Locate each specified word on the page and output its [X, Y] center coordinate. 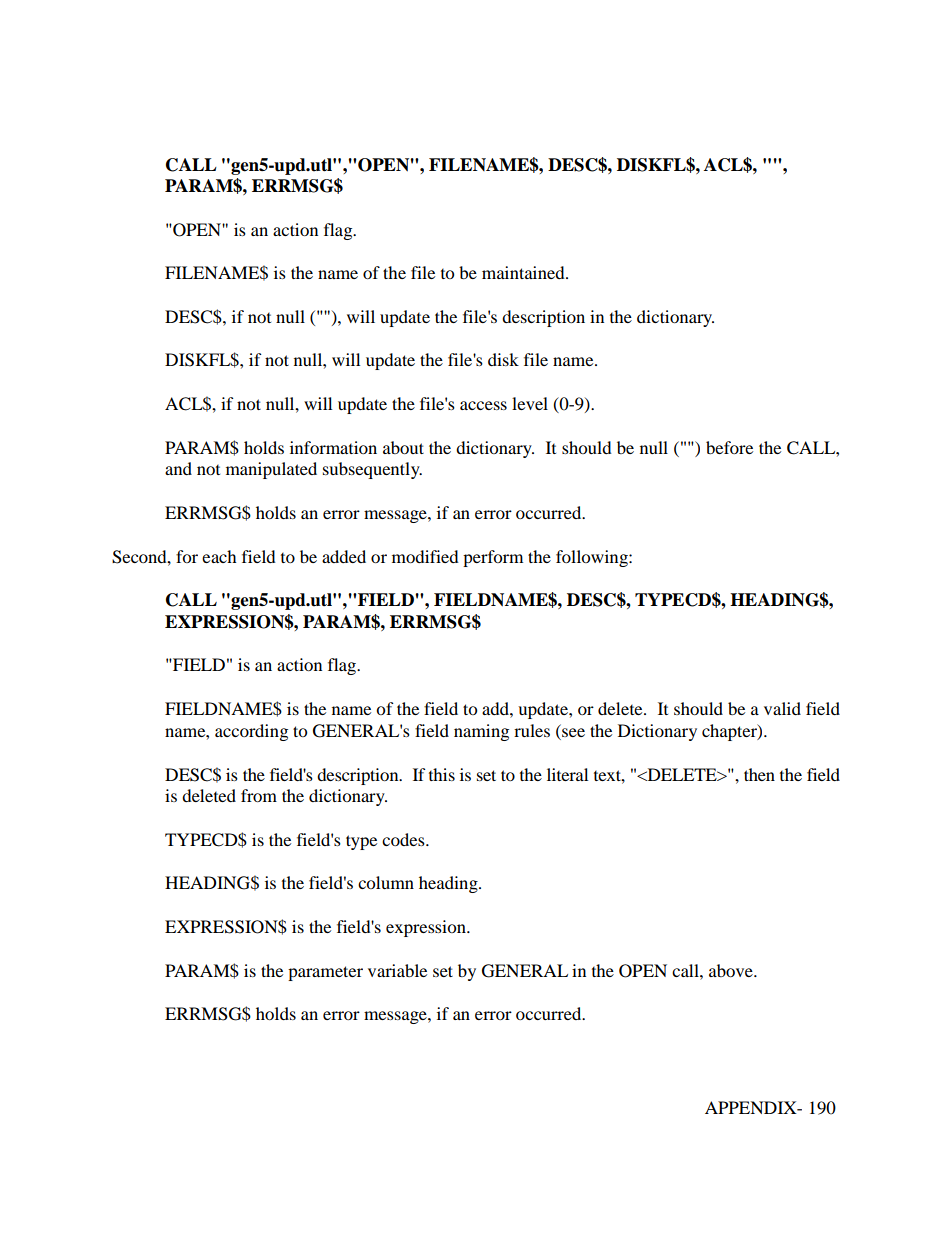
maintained [524, 272]
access [483, 405]
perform [493, 558]
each [219, 556]
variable [397, 970]
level [530, 403]
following [593, 558]
